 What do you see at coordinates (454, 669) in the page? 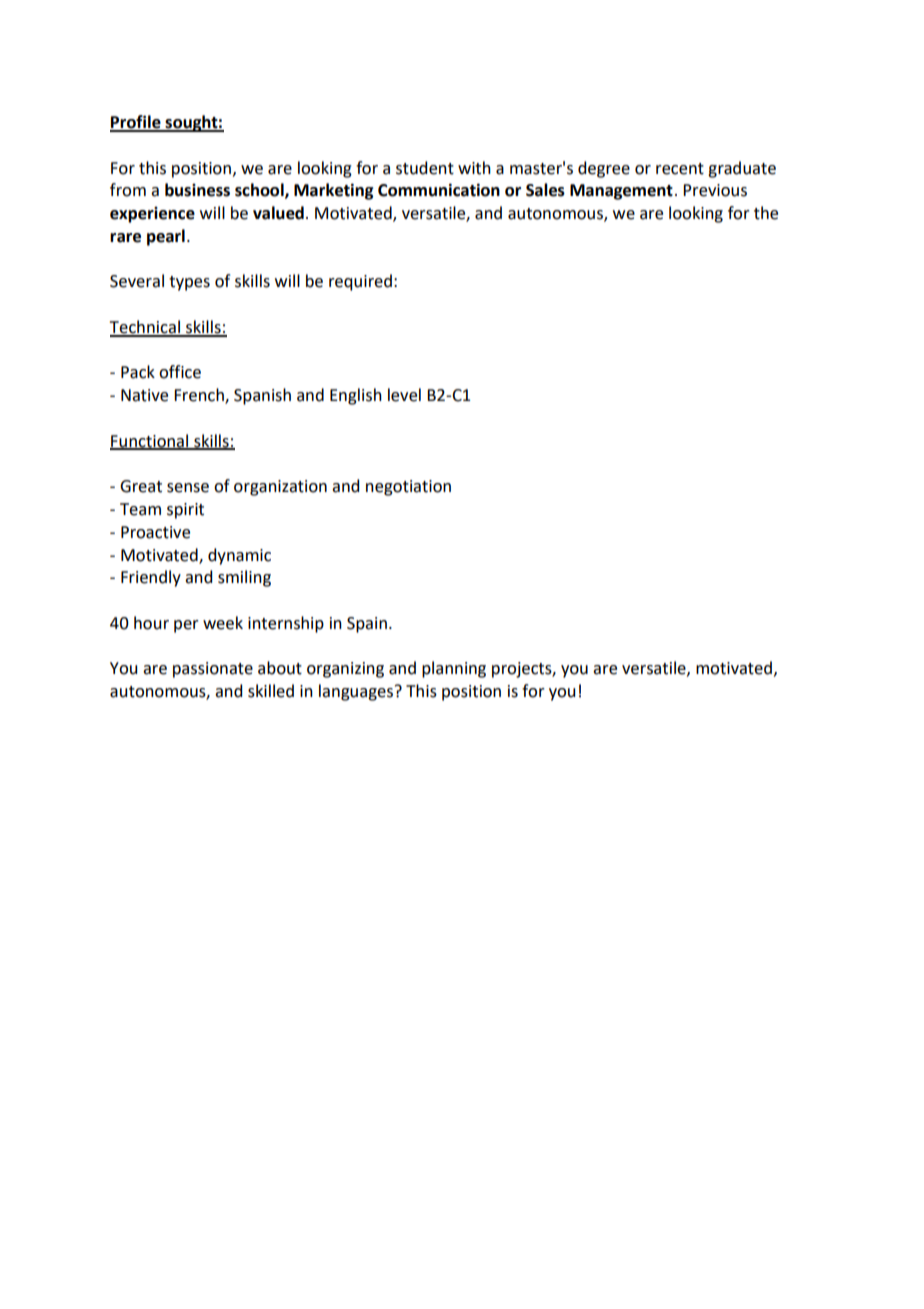
I see `planning` at bounding box center [454, 669].
